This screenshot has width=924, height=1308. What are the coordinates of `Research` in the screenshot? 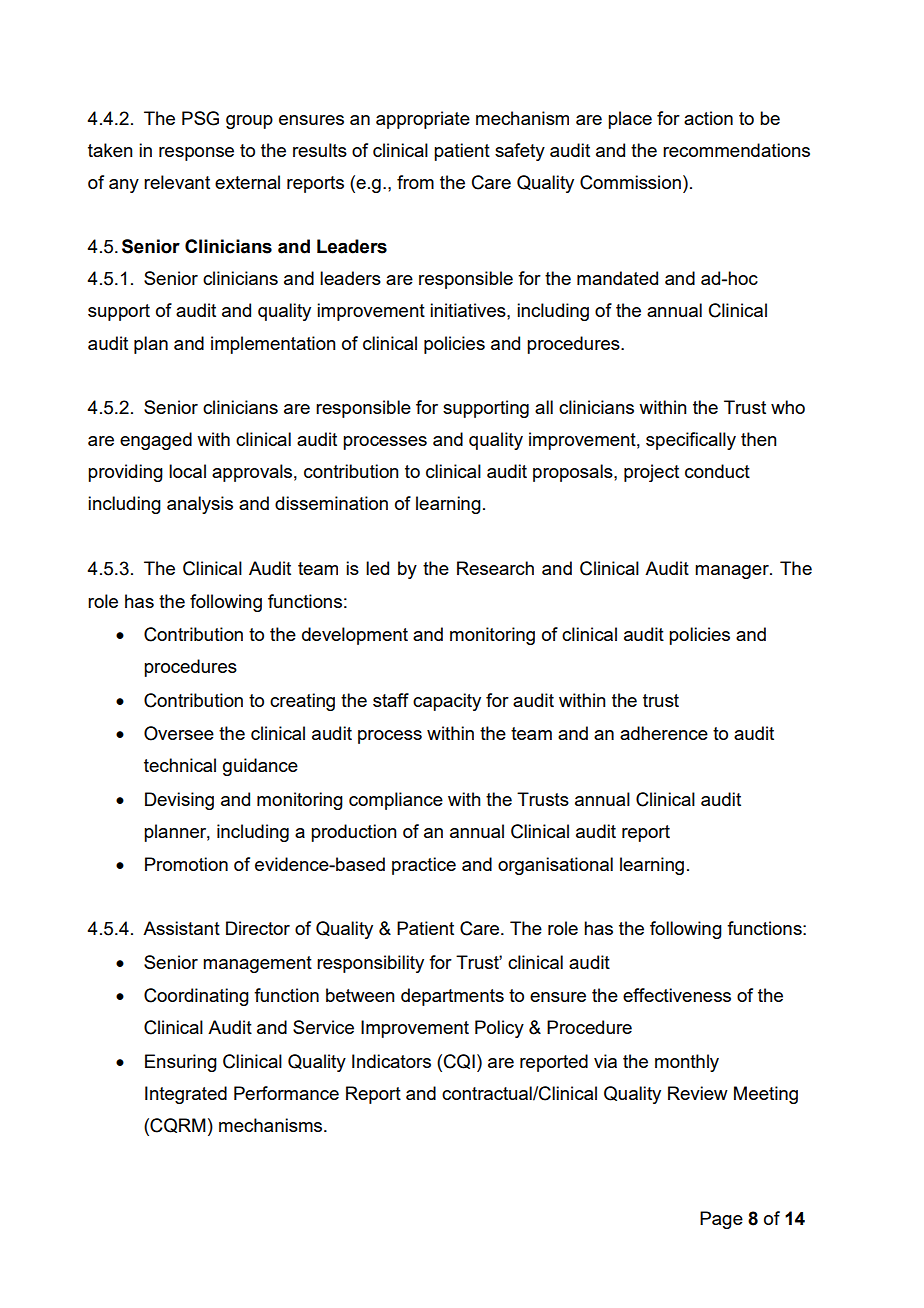 It's located at (495, 568).
